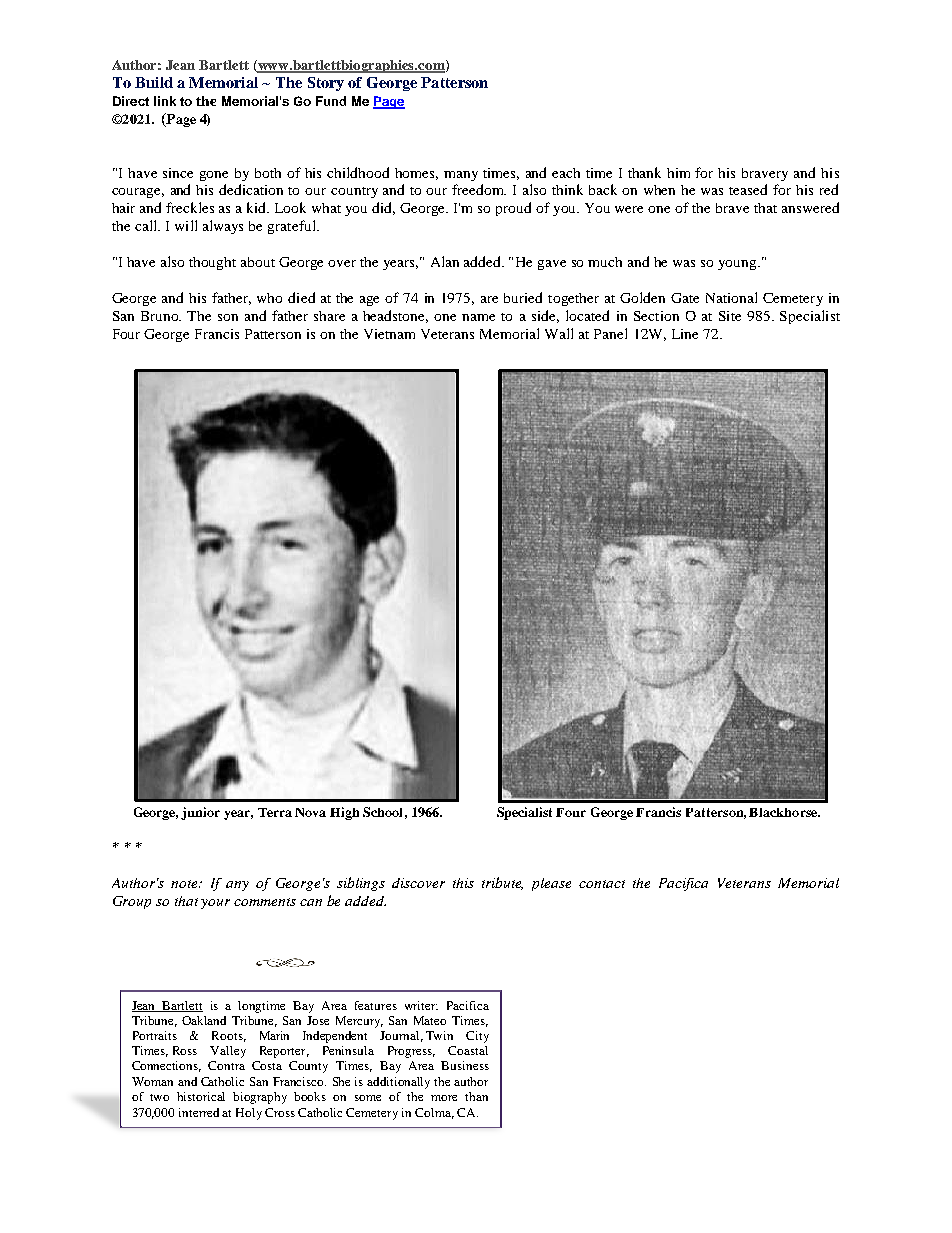  Describe the element at coordinates (201, 1096) in the screenshot. I see `historical` at that location.
